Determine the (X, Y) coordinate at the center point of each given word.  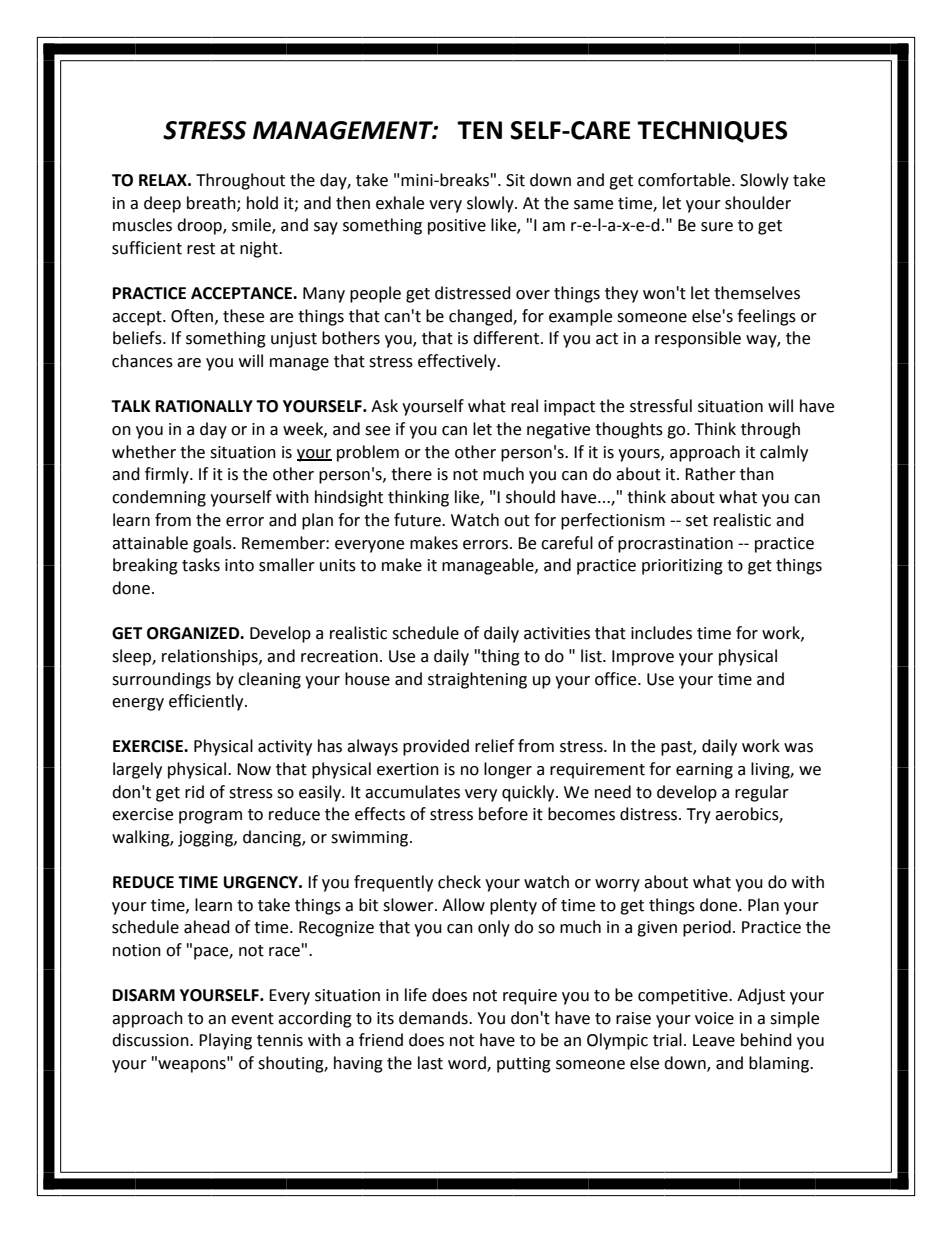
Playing (225, 1041)
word (468, 1064)
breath (212, 203)
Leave (714, 1040)
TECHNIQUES (712, 132)
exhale (400, 203)
